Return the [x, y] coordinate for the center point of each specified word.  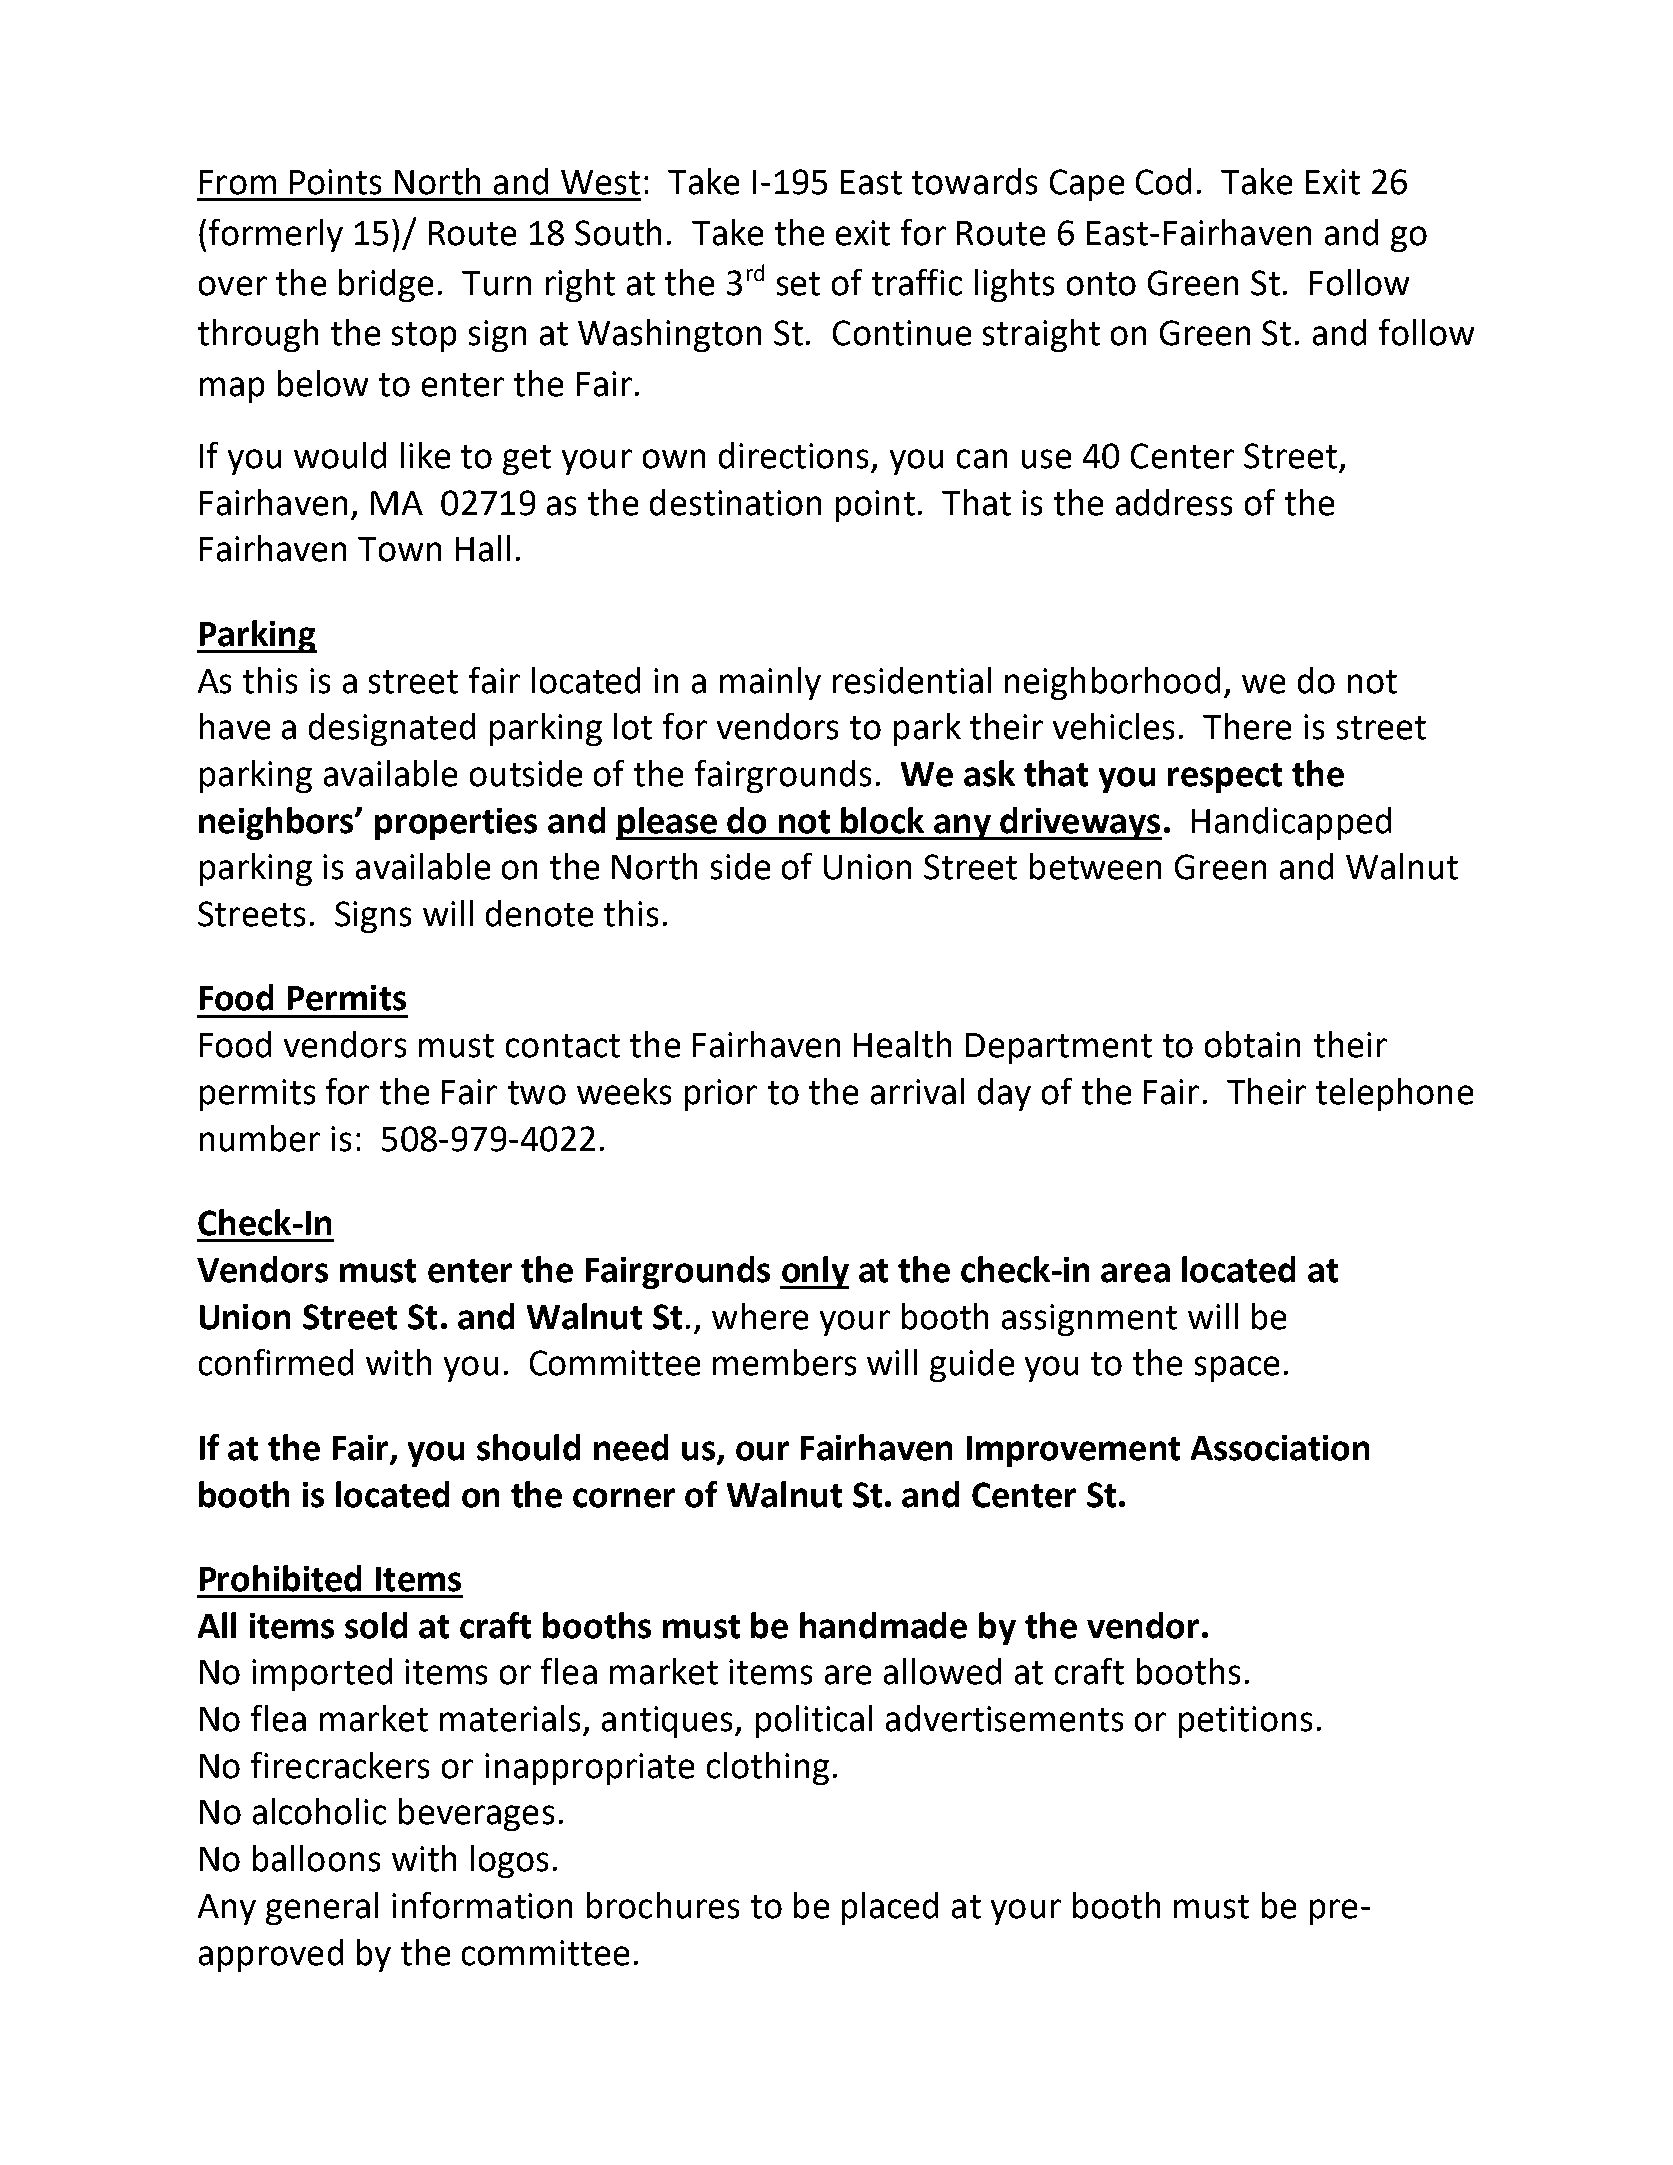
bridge [386, 285]
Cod [1163, 181]
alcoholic [319, 1811]
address [1174, 502]
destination [735, 502]
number [260, 1138]
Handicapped [1291, 823]
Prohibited [280, 1578]
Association [1280, 1448]
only [814, 1272]
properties [456, 824]
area [1135, 1273]
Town [399, 549]
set [798, 284]
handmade [883, 1625]
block [882, 820]
